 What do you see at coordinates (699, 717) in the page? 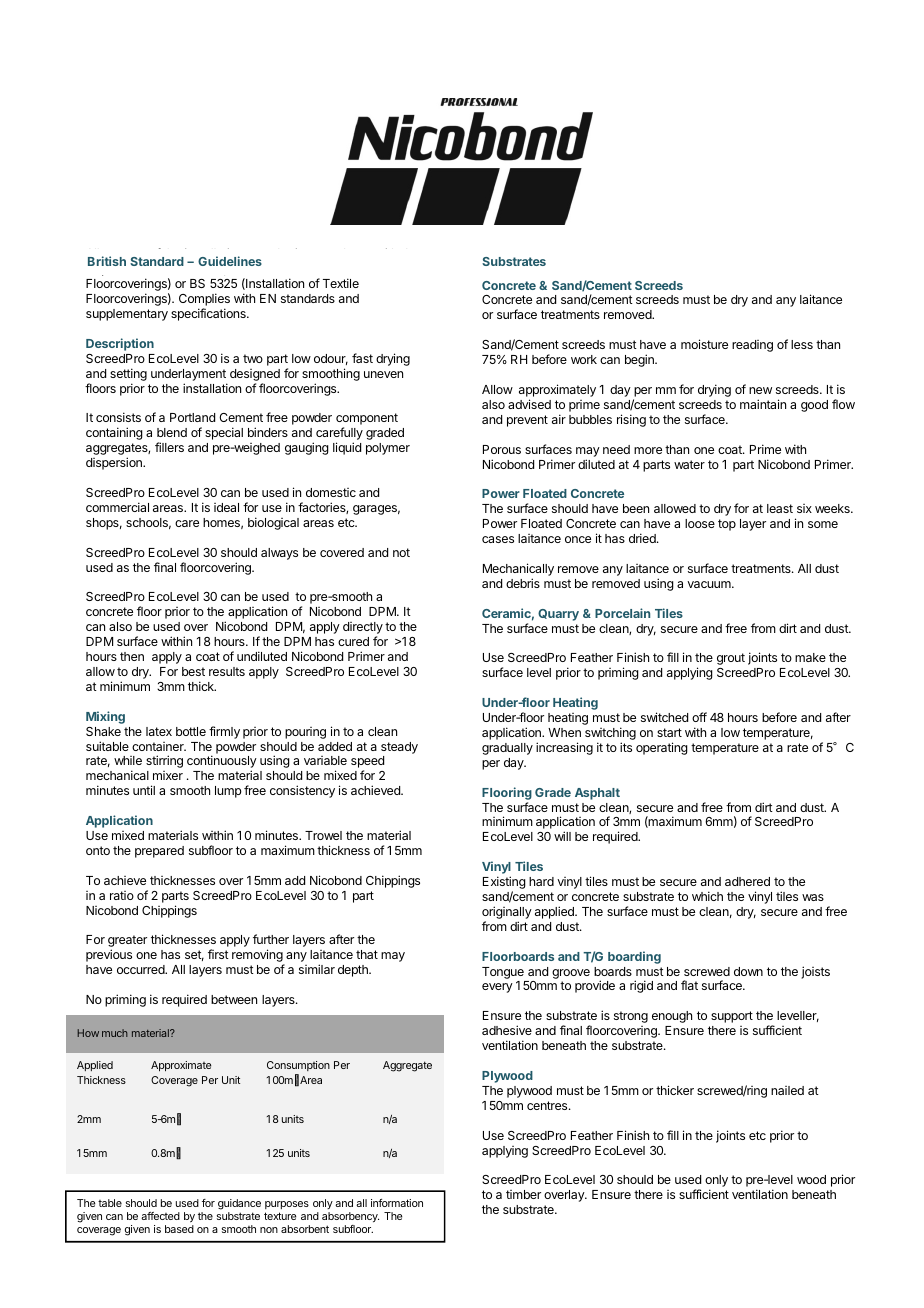
I see `off` at bounding box center [699, 717].
